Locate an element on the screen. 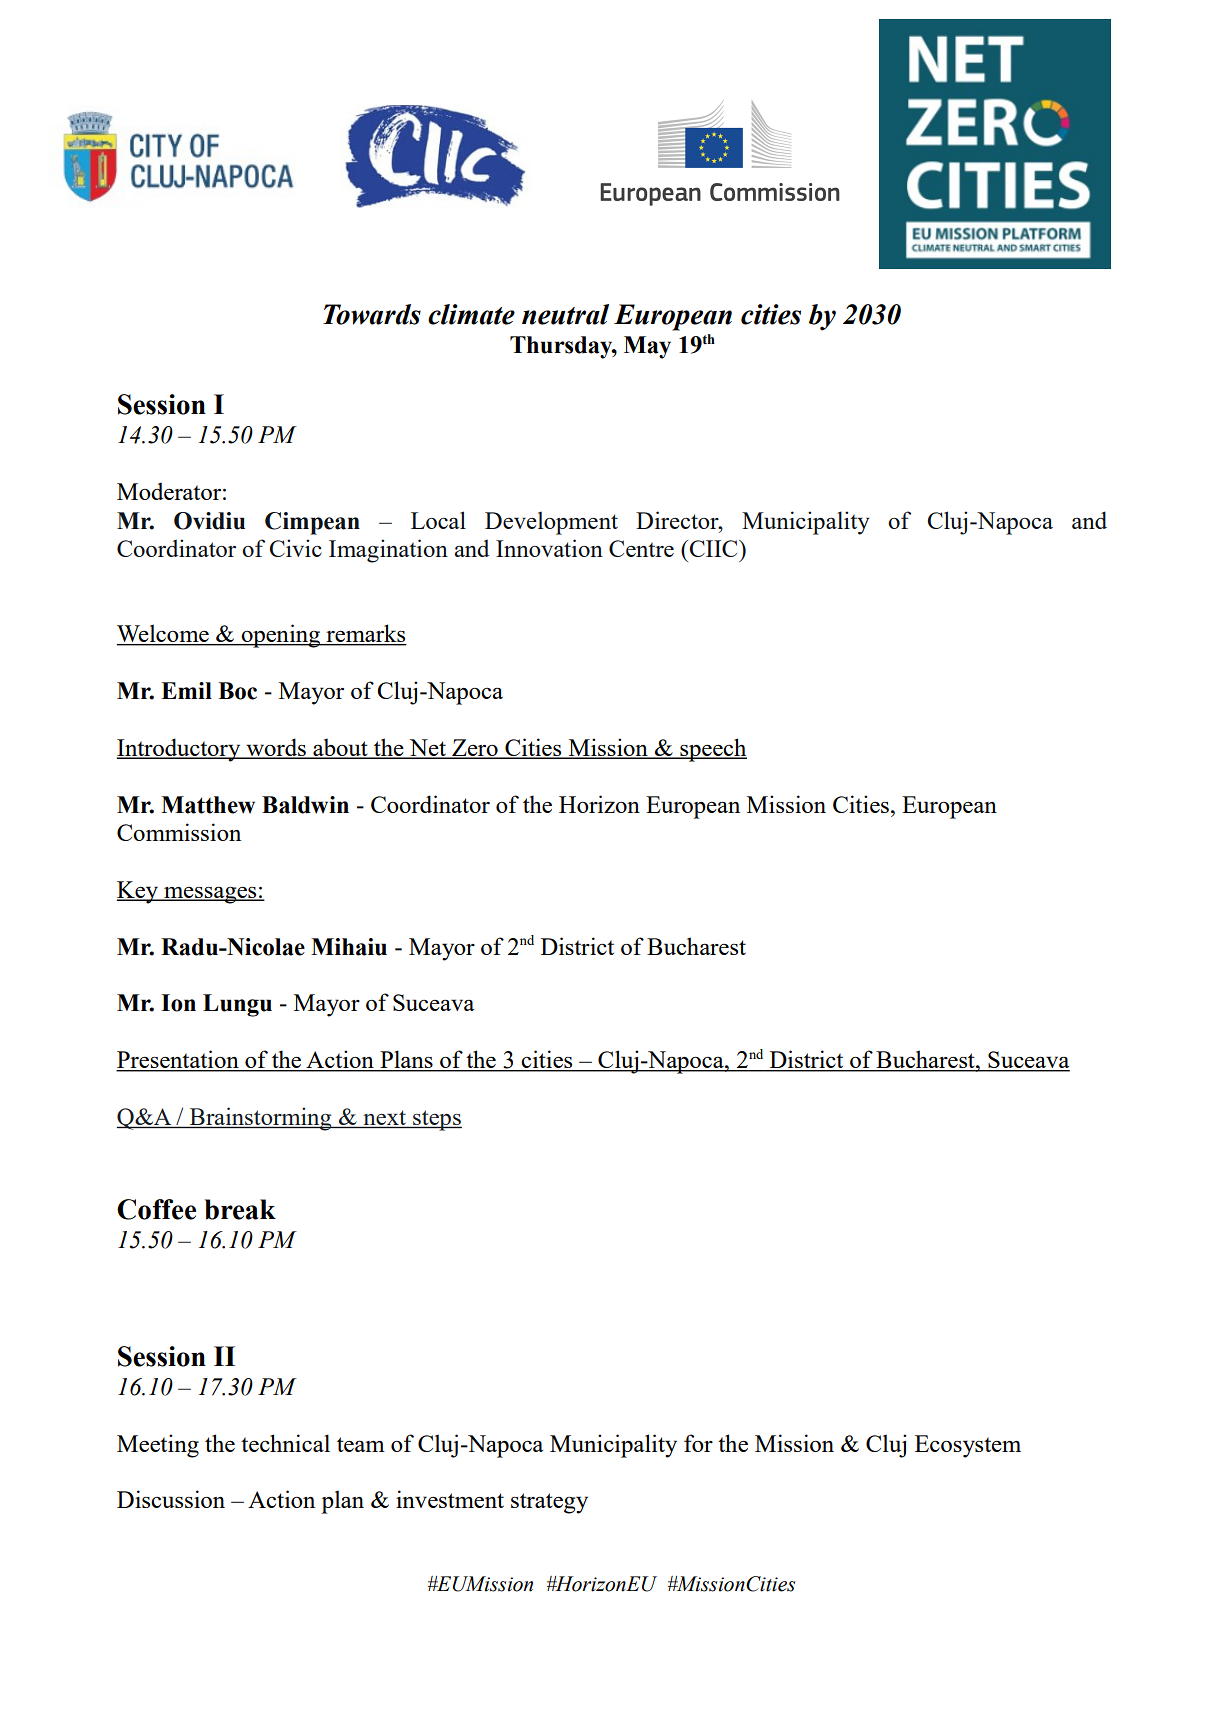  for is located at coordinates (698, 1443).
